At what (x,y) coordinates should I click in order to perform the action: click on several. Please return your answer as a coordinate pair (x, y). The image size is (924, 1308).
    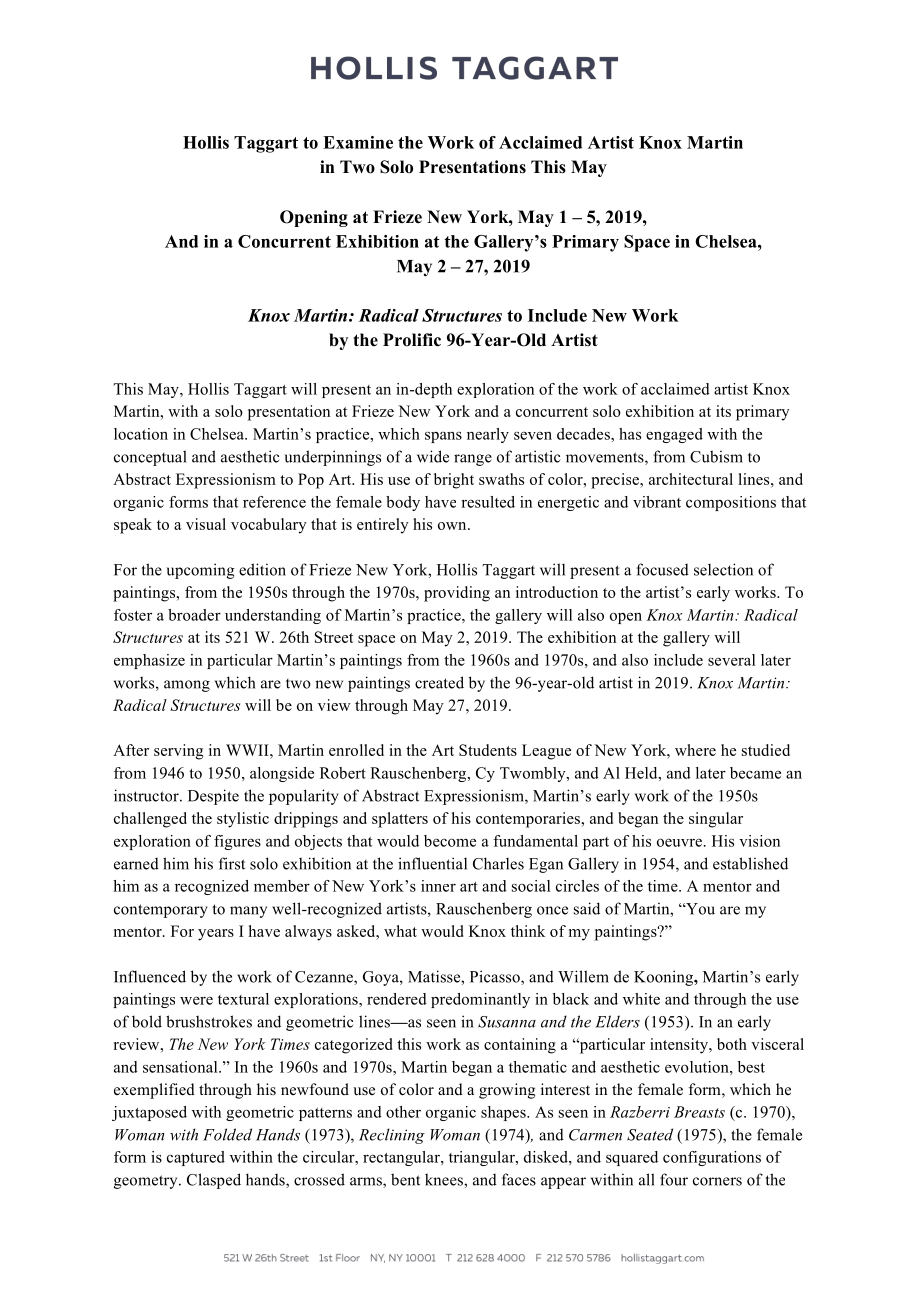
    Looking at the image, I should click on (731, 660).
